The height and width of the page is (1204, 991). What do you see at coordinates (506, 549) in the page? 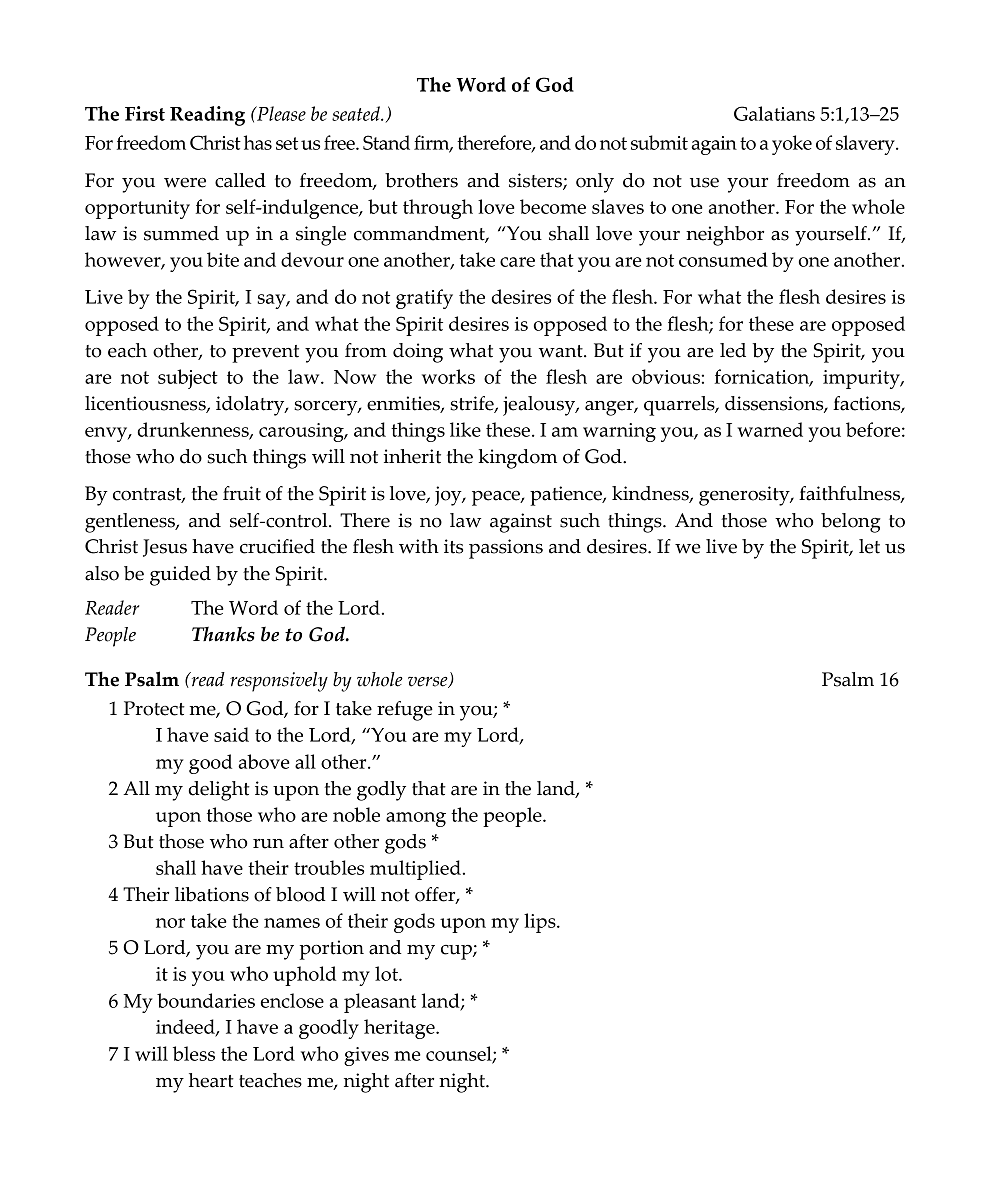
I see `passions` at bounding box center [506, 549].
